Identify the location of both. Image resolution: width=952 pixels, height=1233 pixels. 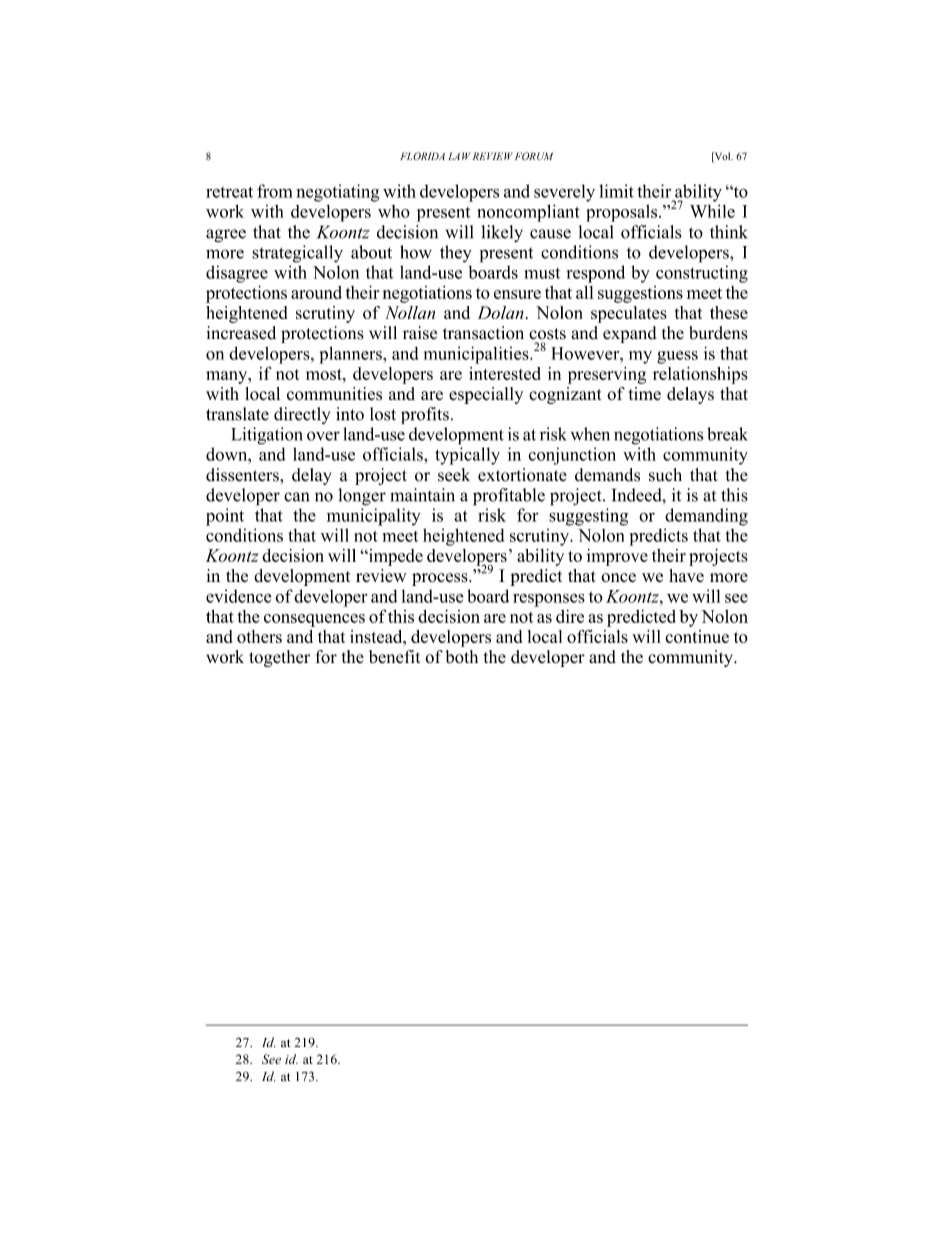
(462, 657).
